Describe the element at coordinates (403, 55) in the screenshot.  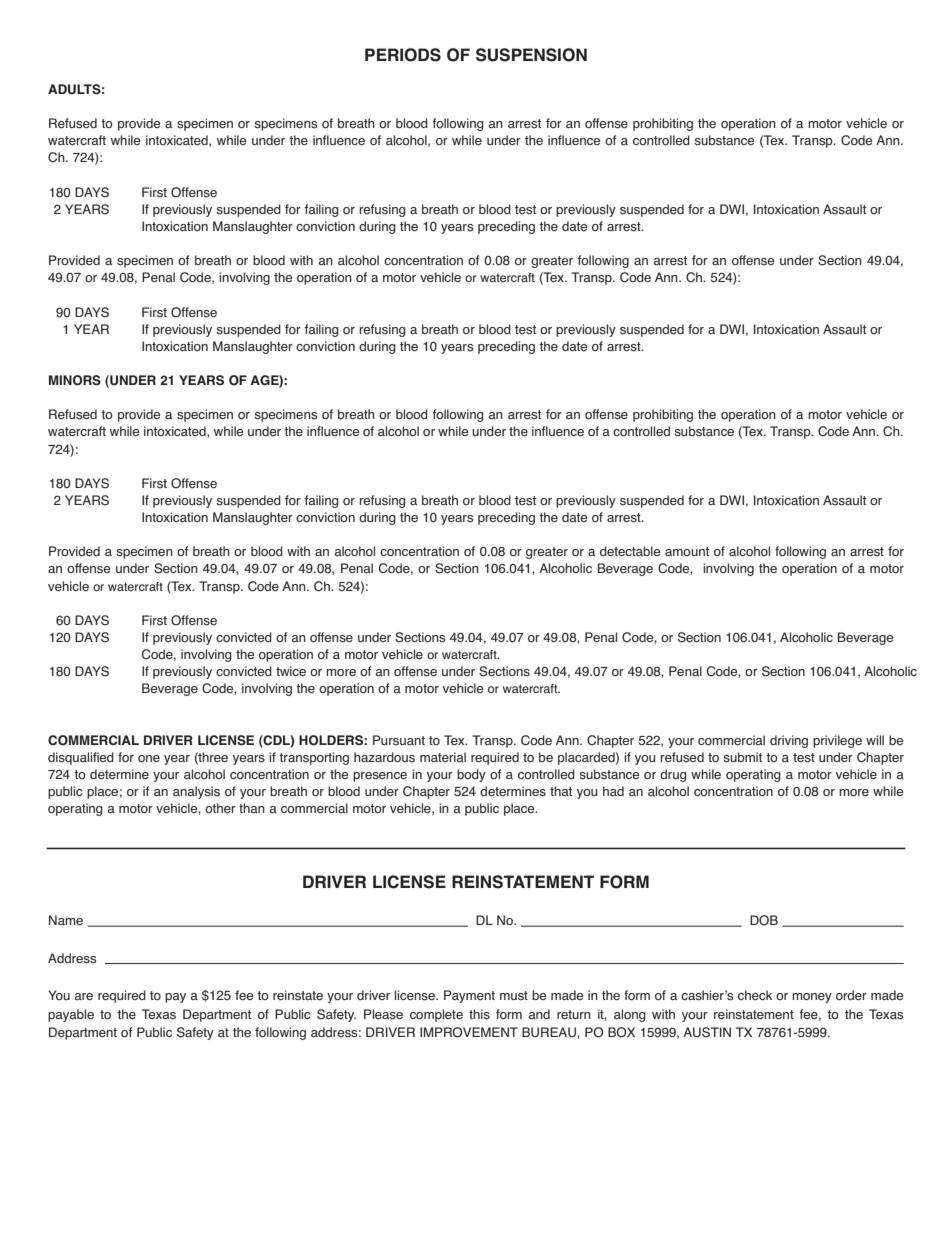
I see `PERIODS` at that location.
